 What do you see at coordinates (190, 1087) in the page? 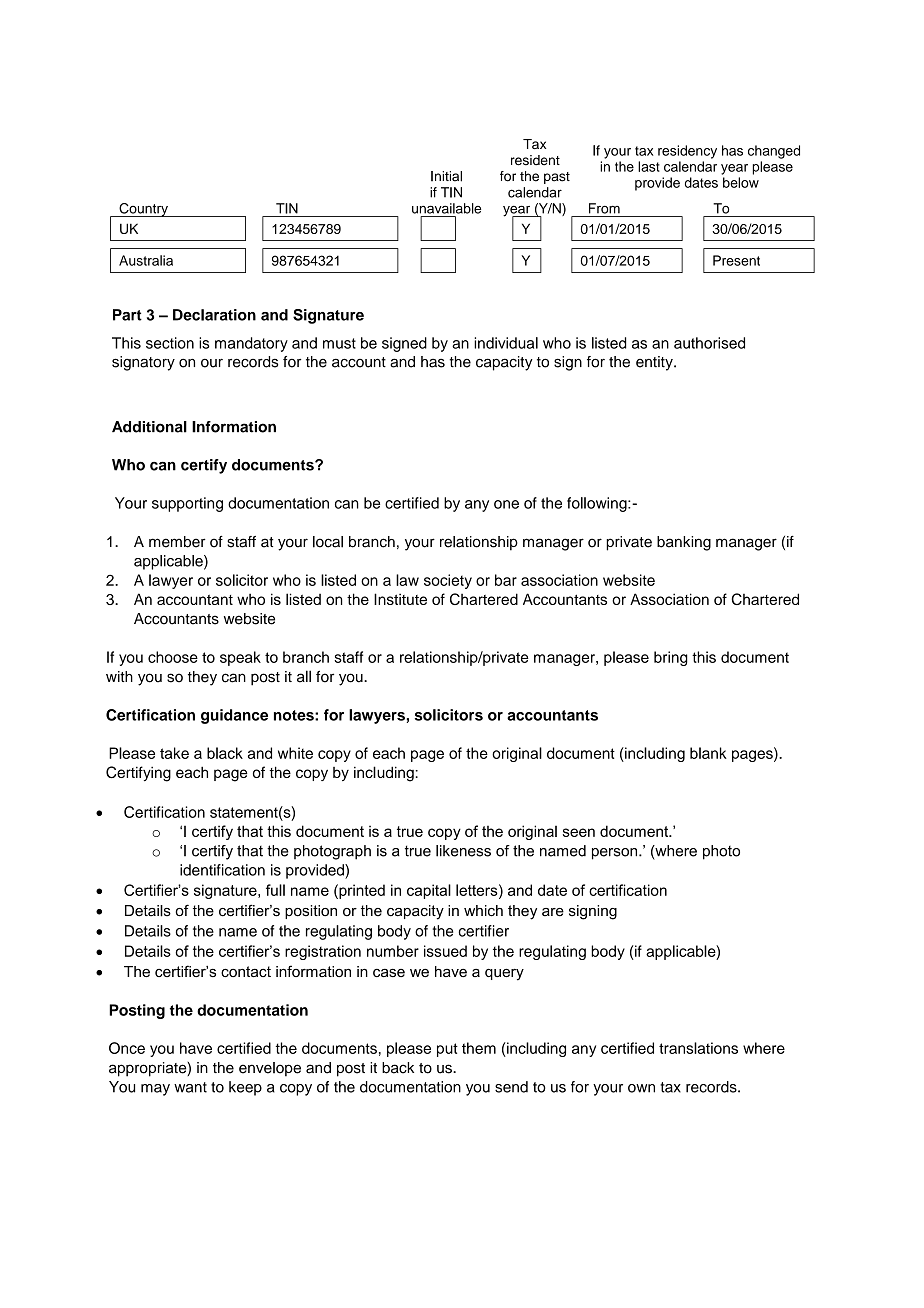
I see `want` at bounding box center [190, 1087].
